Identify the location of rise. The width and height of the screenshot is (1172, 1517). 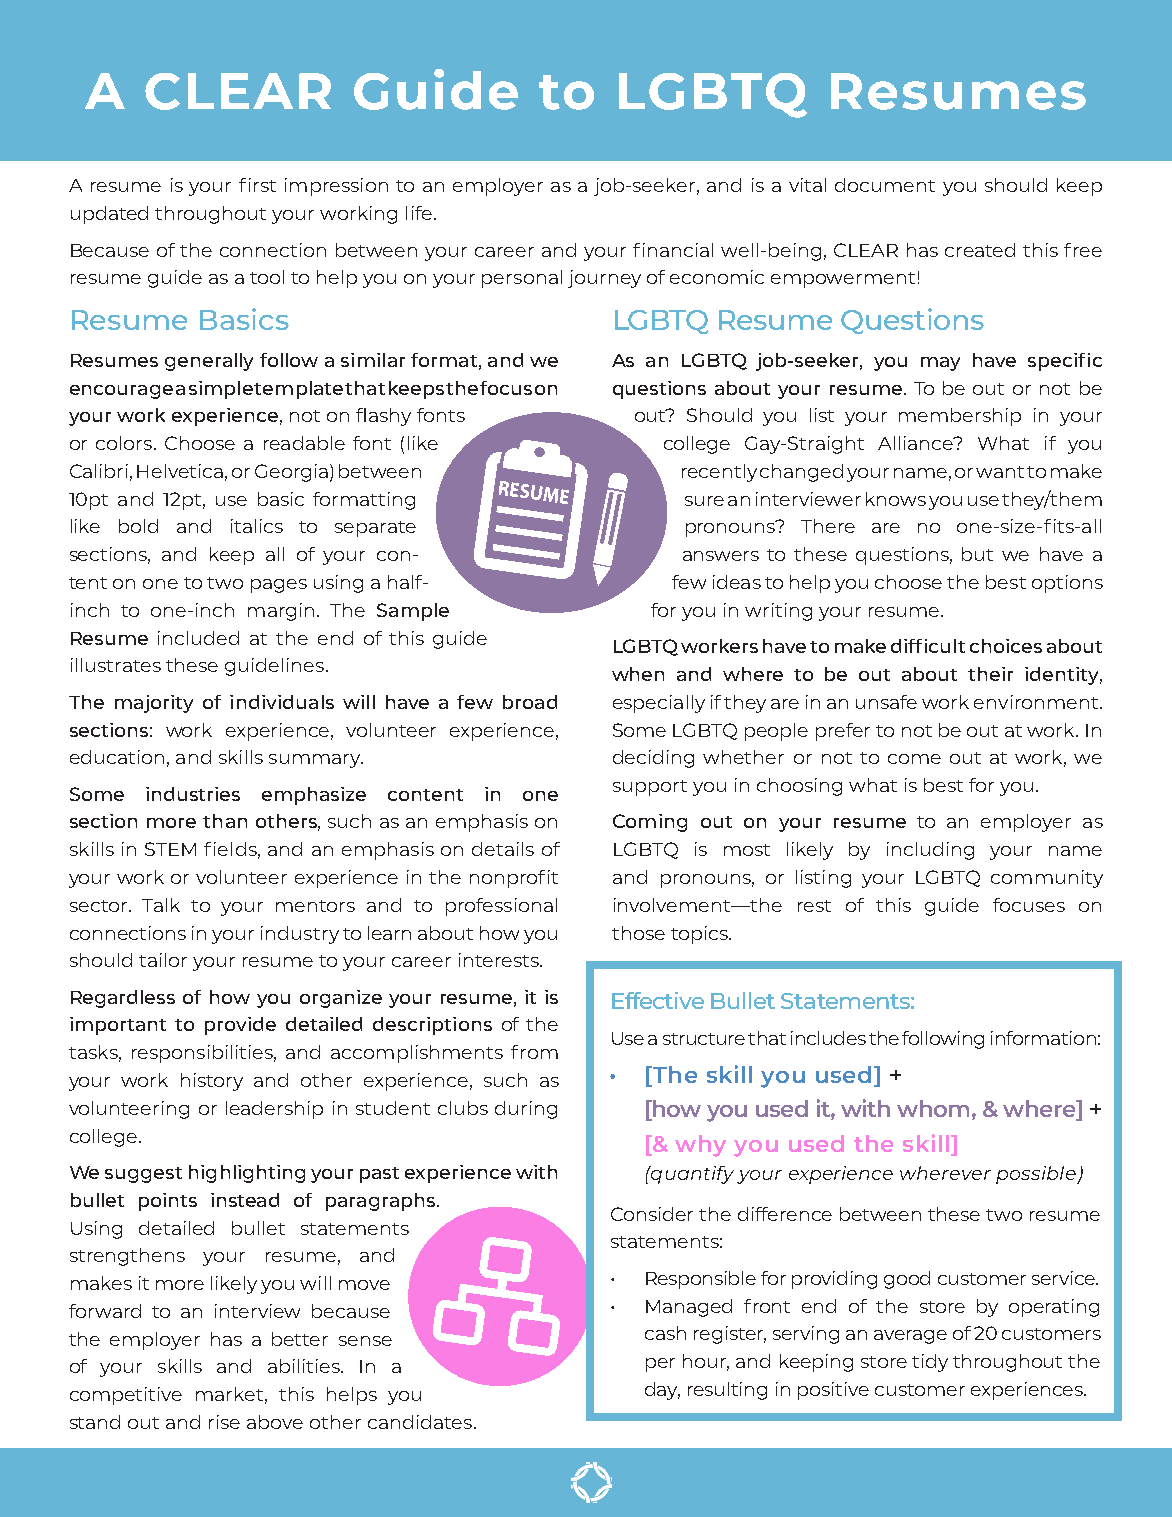
(224, 1422).
